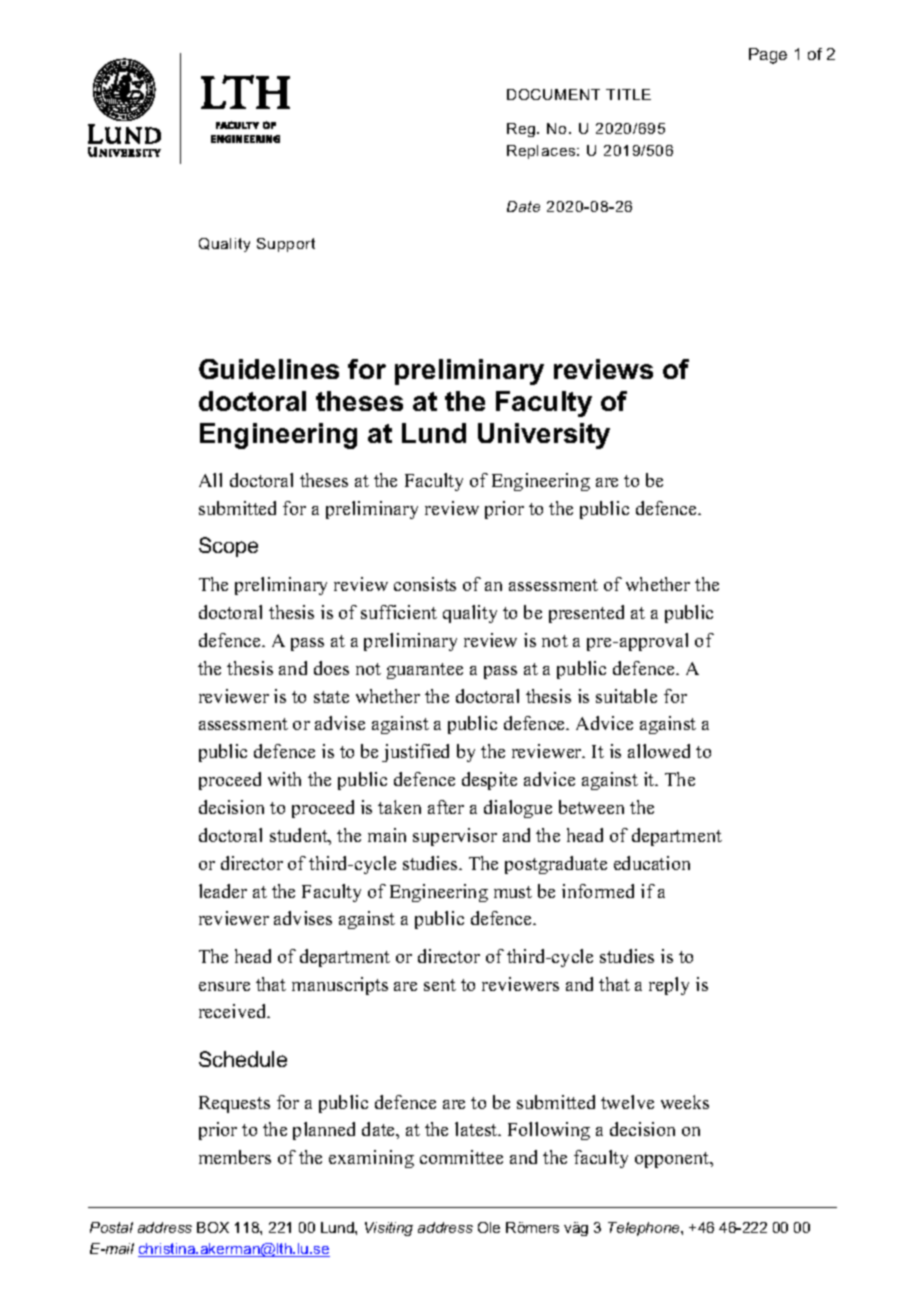 The width and height of the screenshot is (924, 1308). Describe the element at coordinates (286, 245) in the screenshot. I see `Support` at that location.
